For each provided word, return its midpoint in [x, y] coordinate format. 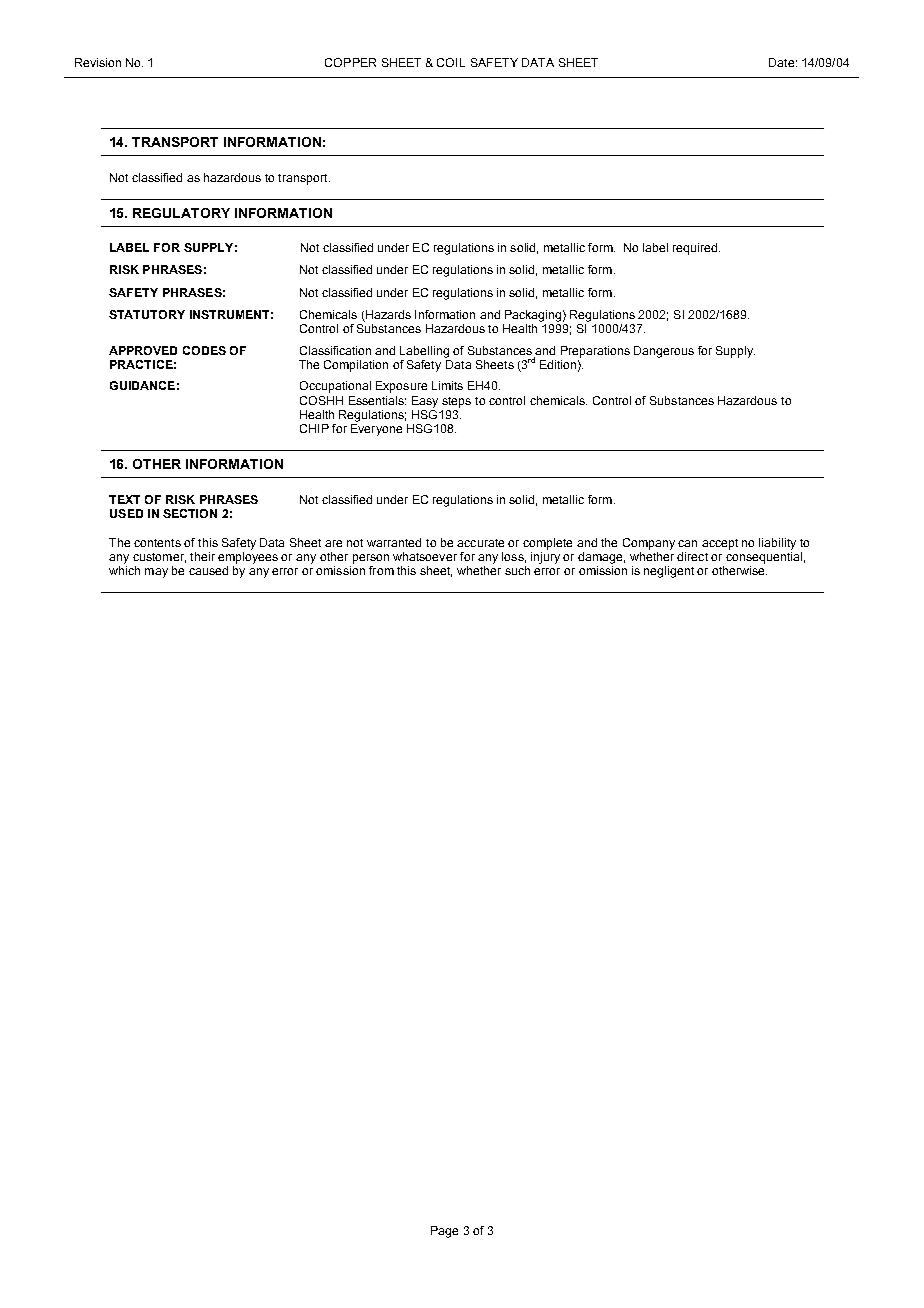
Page [444, 1232]
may [156, 573]
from [381, 570]
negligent [669, 572]
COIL [451, 62]
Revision [98, 62]
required [696, 249]
